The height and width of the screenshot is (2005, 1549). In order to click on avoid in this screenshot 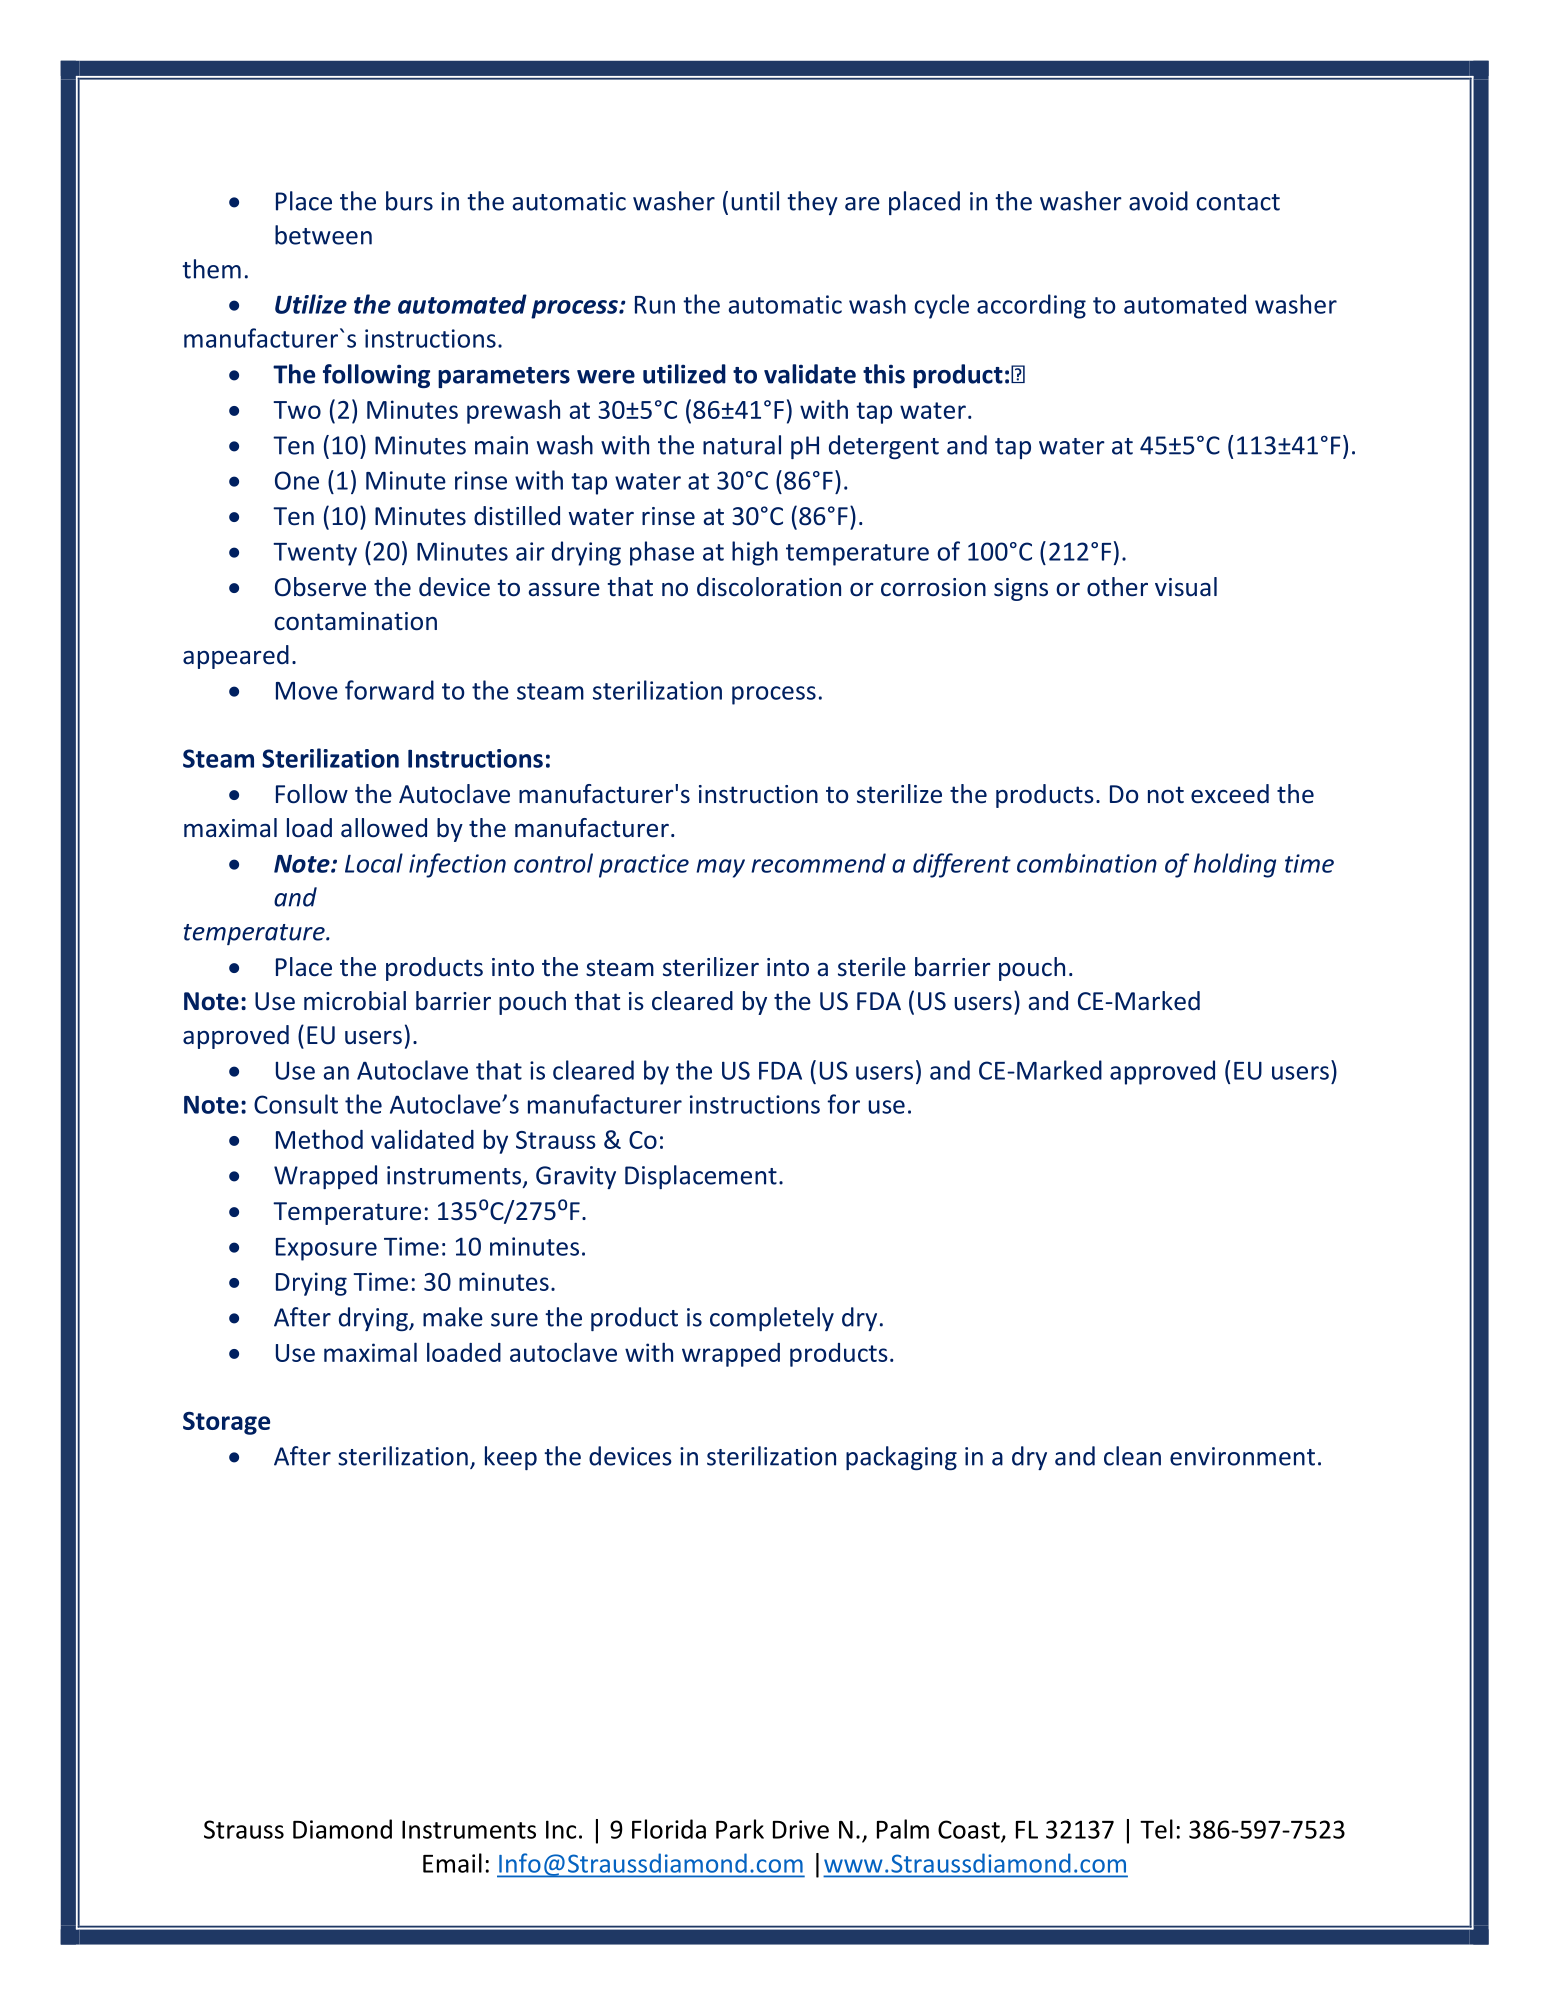, I will do `click(1158, 201)`.
